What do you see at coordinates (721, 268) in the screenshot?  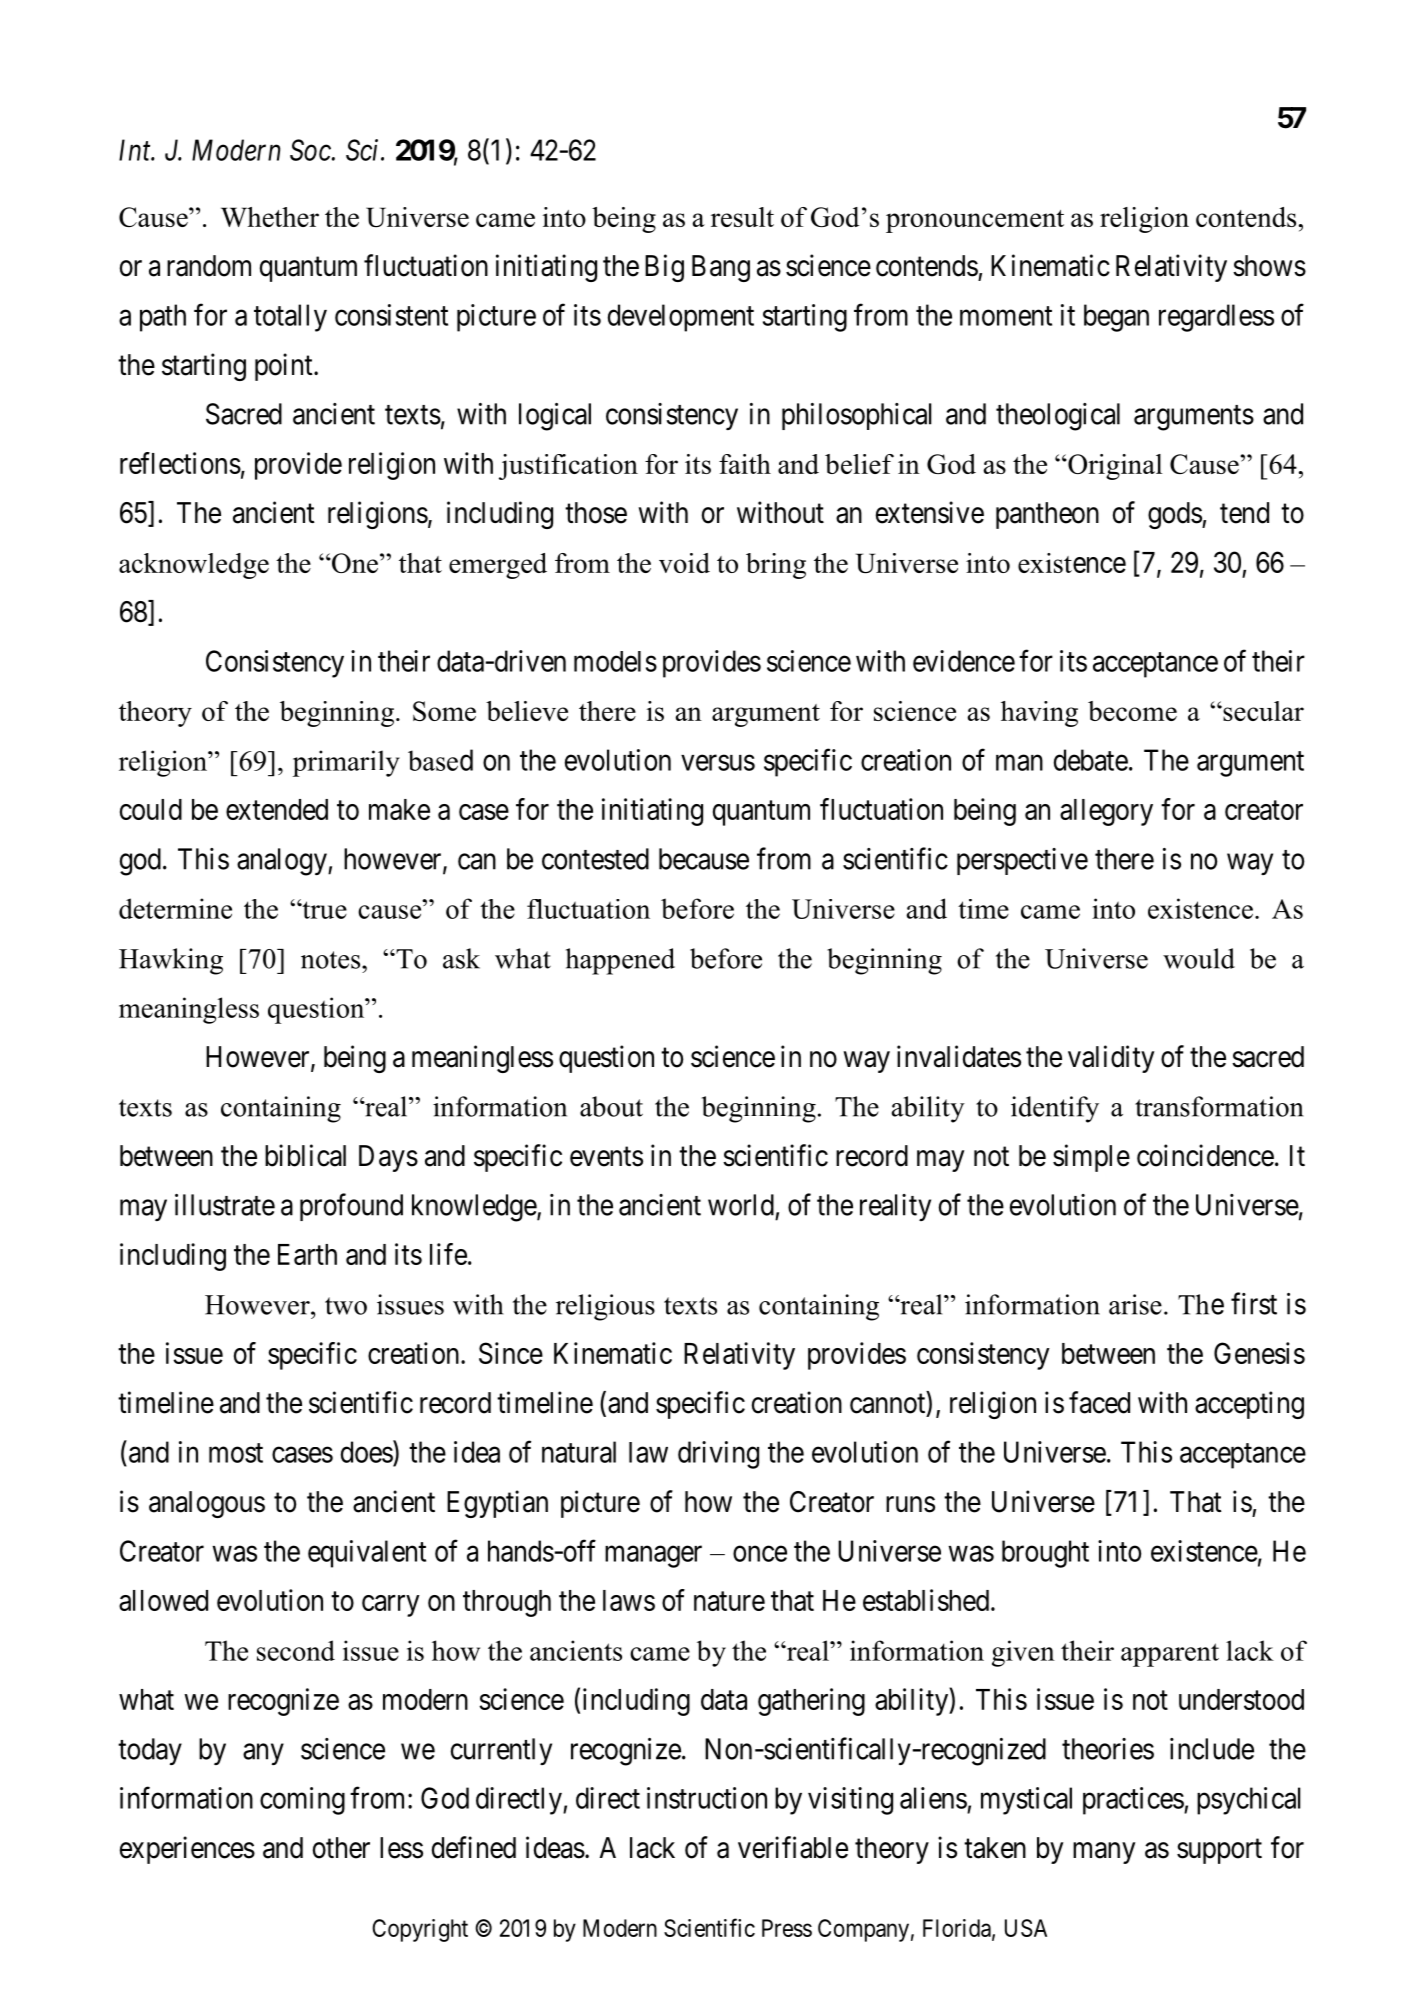 I see `Bang` at bounding box center [721, 268].
